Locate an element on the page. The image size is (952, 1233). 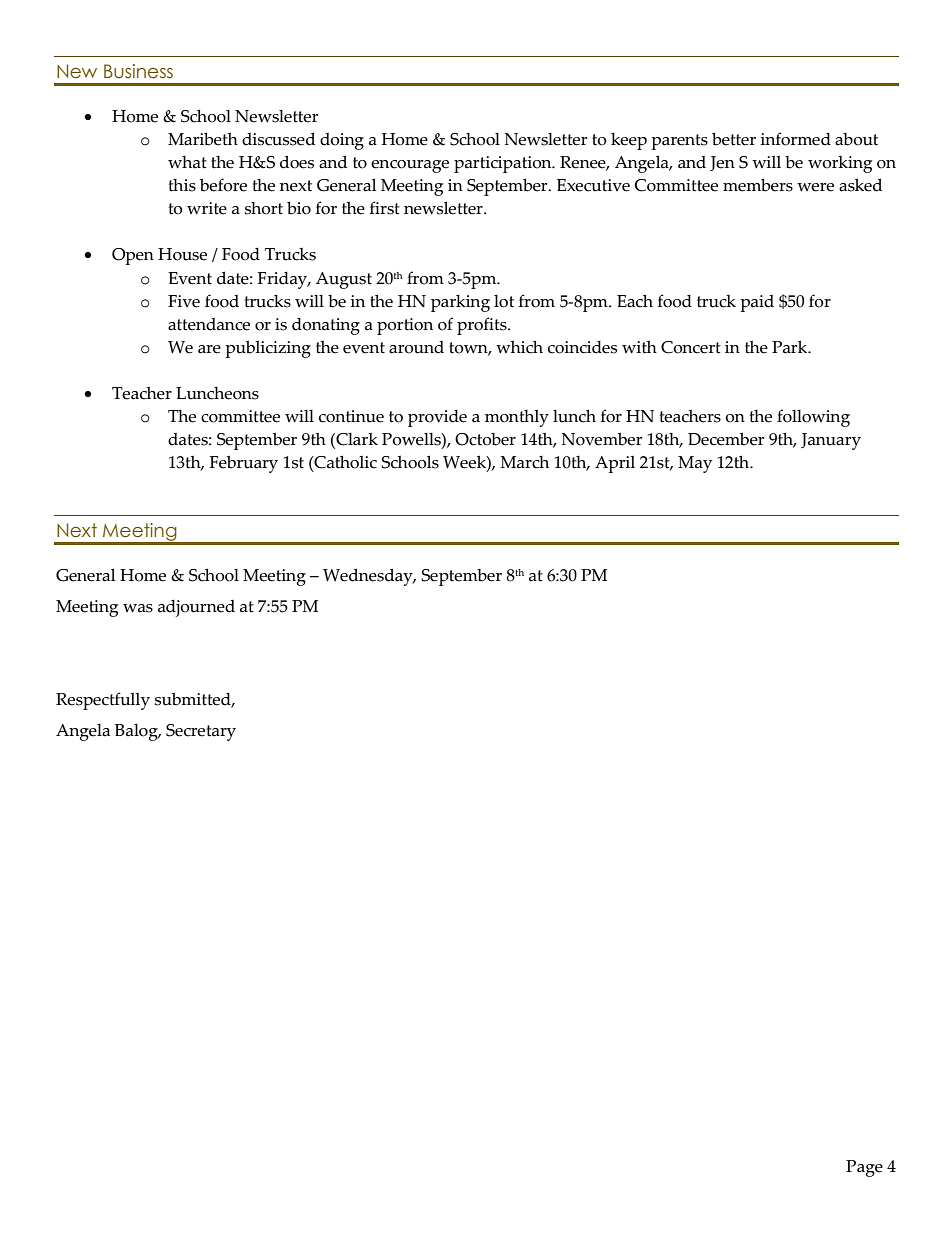
was is located at coordinates (138, 608).
